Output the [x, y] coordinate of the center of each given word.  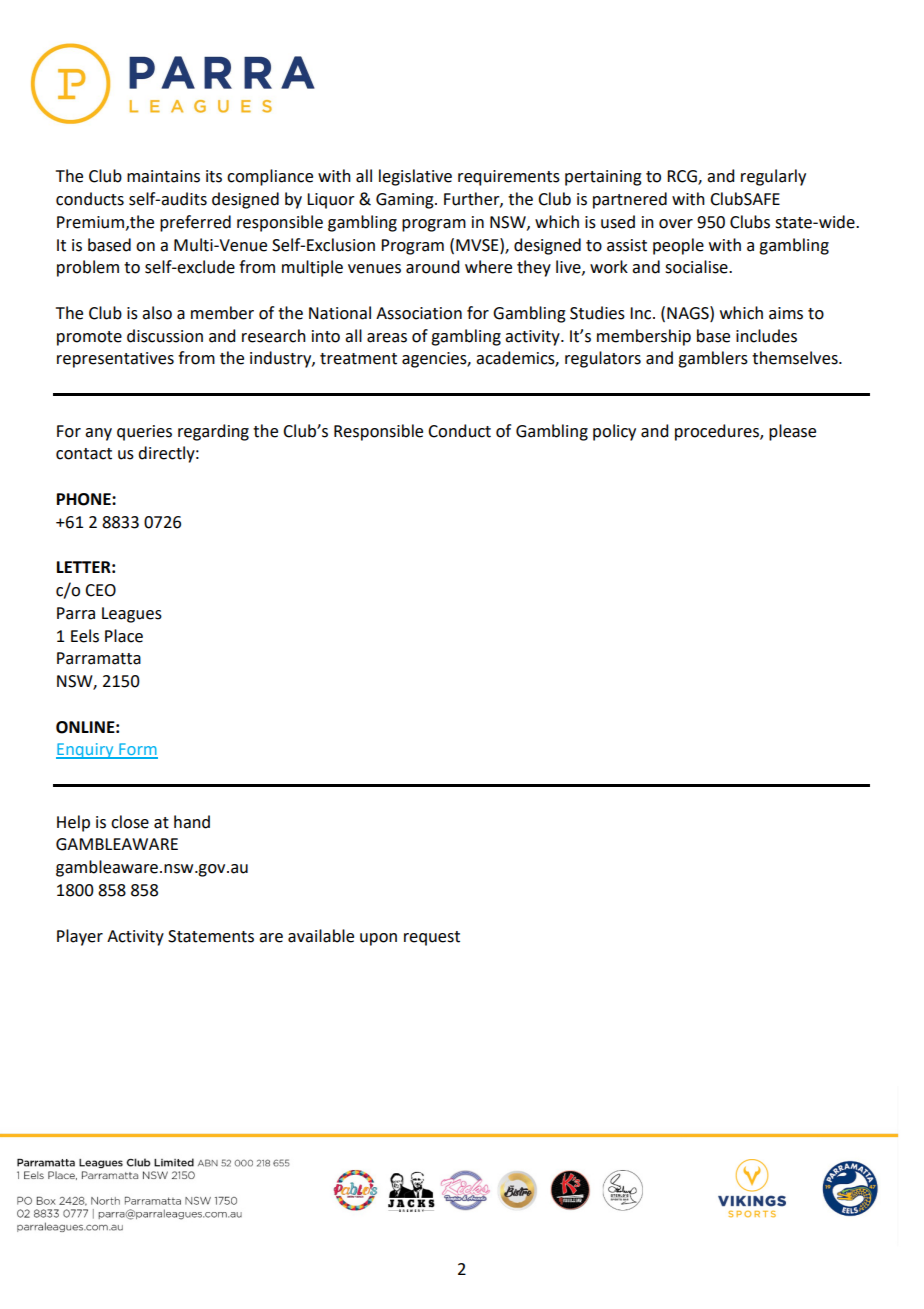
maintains [163, 176]
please [792, 432]
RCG [683, 177]
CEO [100, 590]
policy [614, 432]
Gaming [406, 201]
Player [80, 937]
